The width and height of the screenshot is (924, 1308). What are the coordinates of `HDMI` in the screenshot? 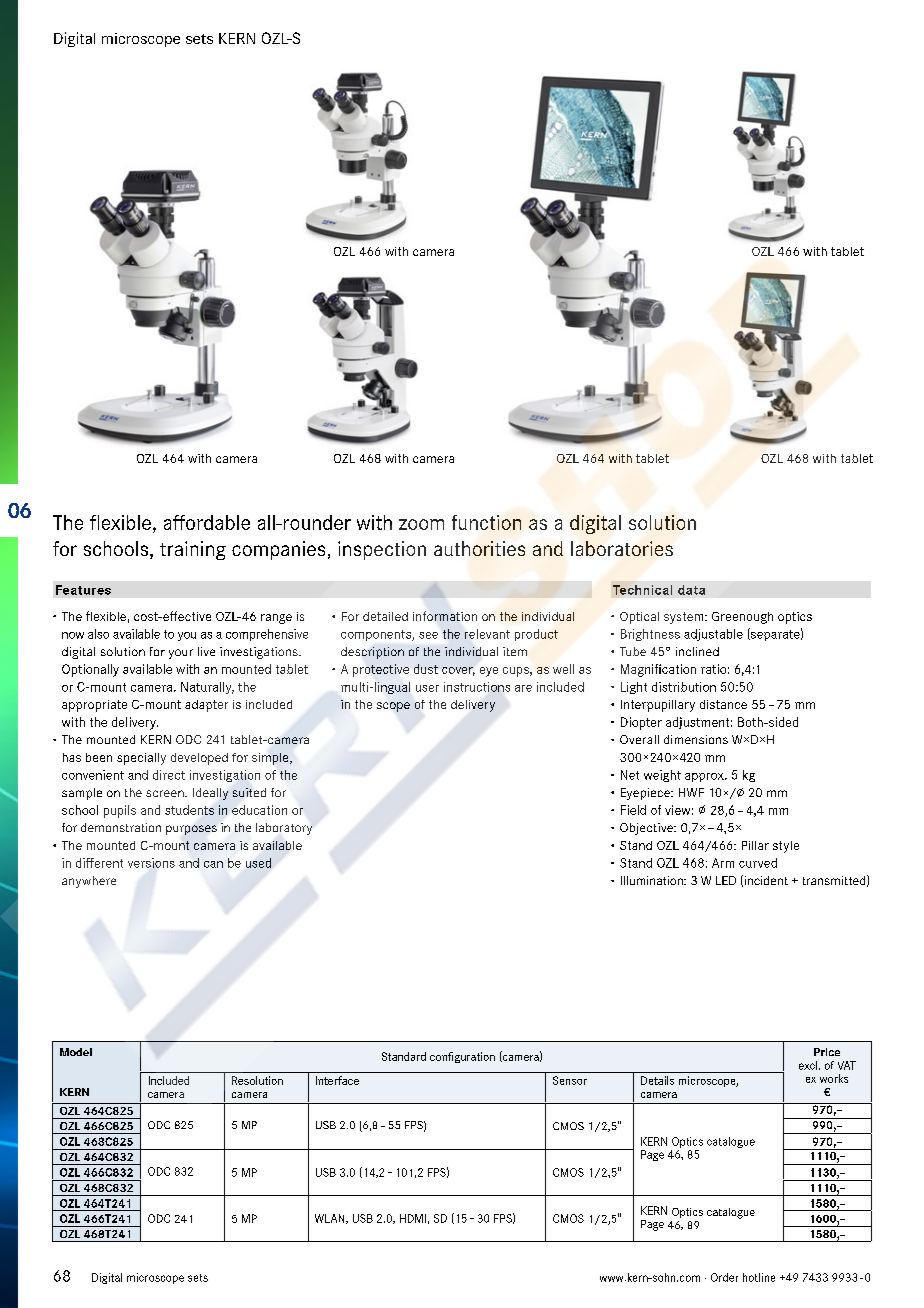 It's located at (413, 1218).
